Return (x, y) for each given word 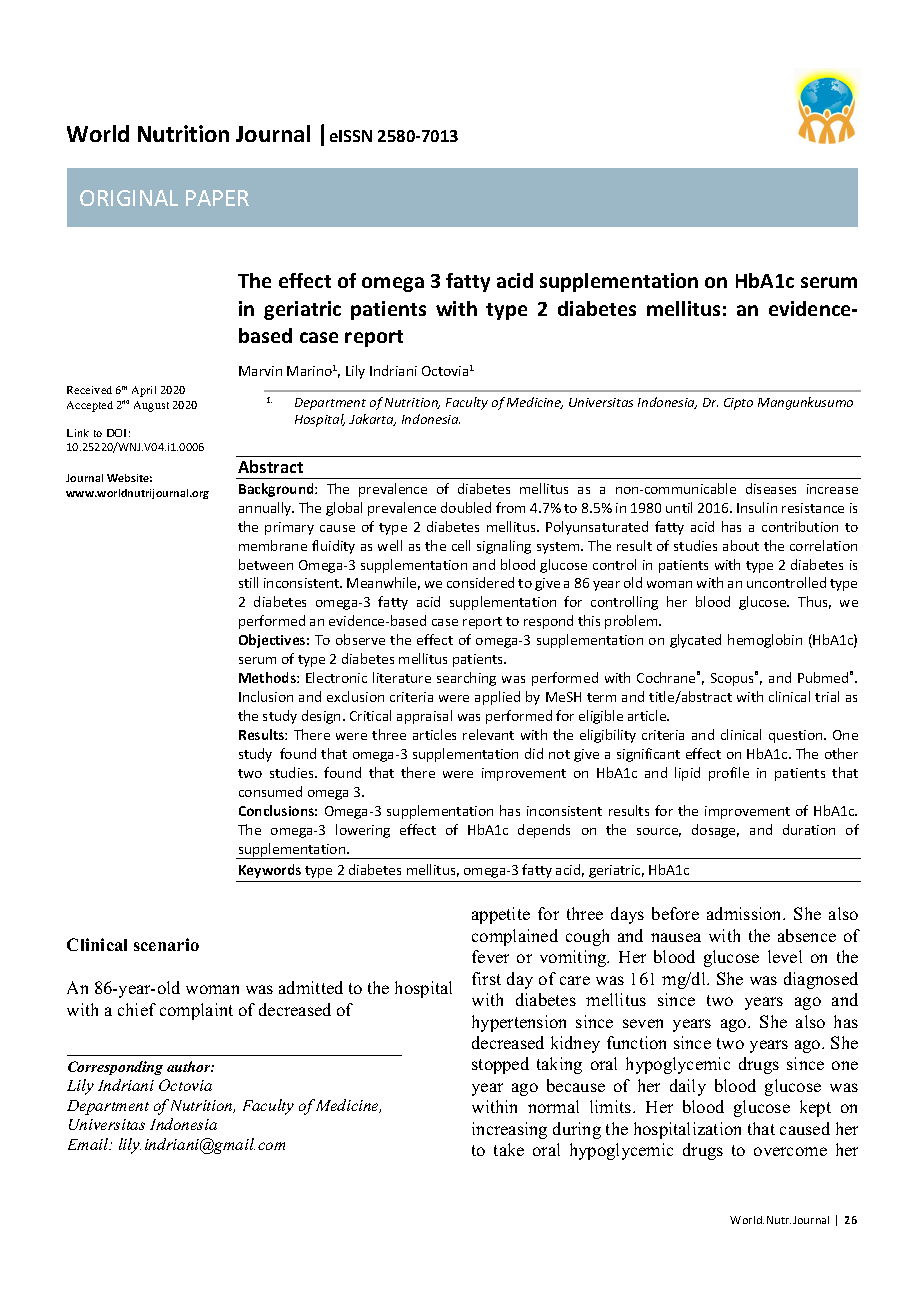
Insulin (757, 507)
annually (266, 509)
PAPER (217, 198)
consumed (270, 791)
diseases (771, 488)
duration (809, 829)
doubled (466, 507)
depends (544, 831)
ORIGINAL (129, 198)
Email (89, 1144)
